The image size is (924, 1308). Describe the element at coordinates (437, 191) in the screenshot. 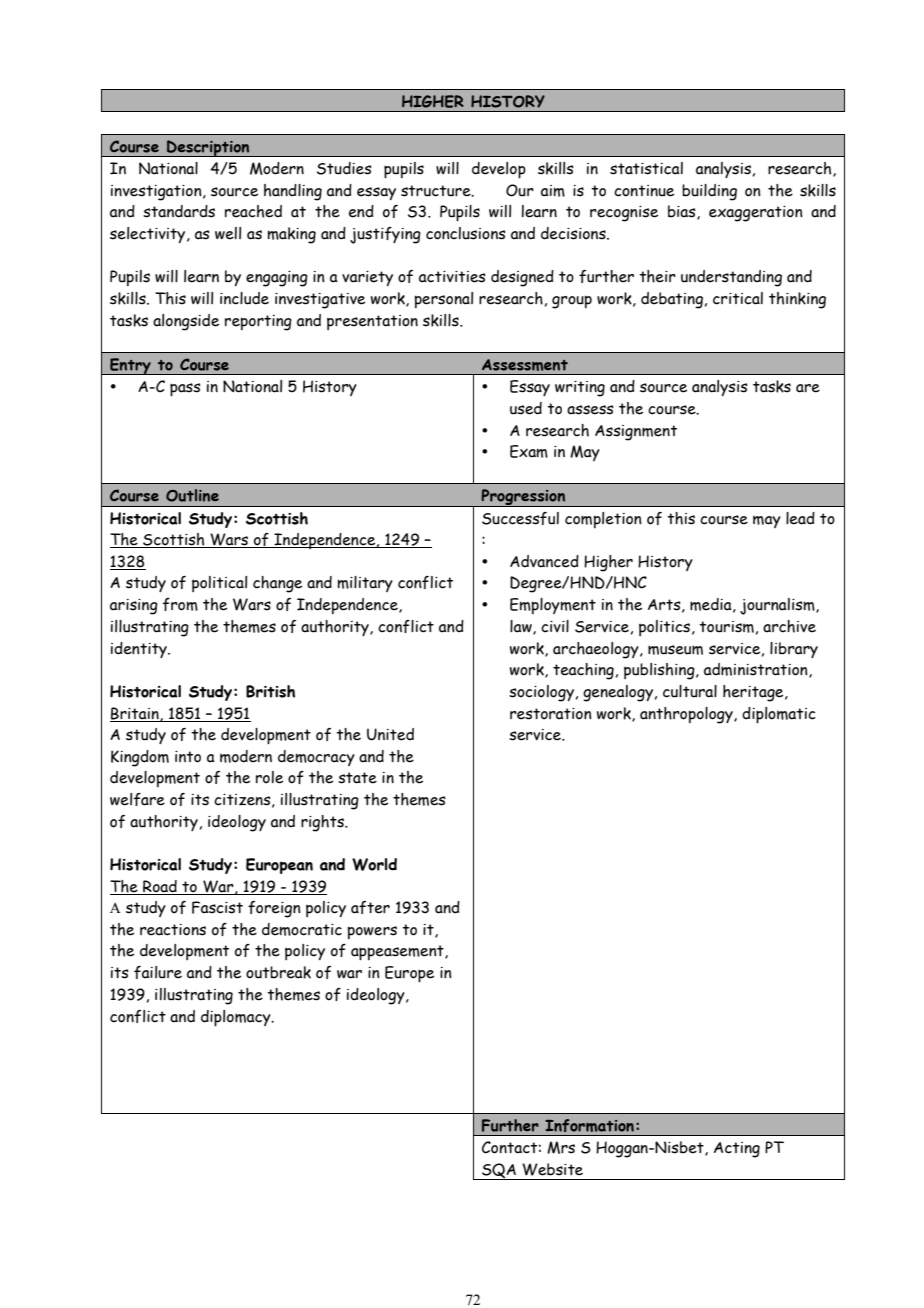

I see `structure` at that location.
